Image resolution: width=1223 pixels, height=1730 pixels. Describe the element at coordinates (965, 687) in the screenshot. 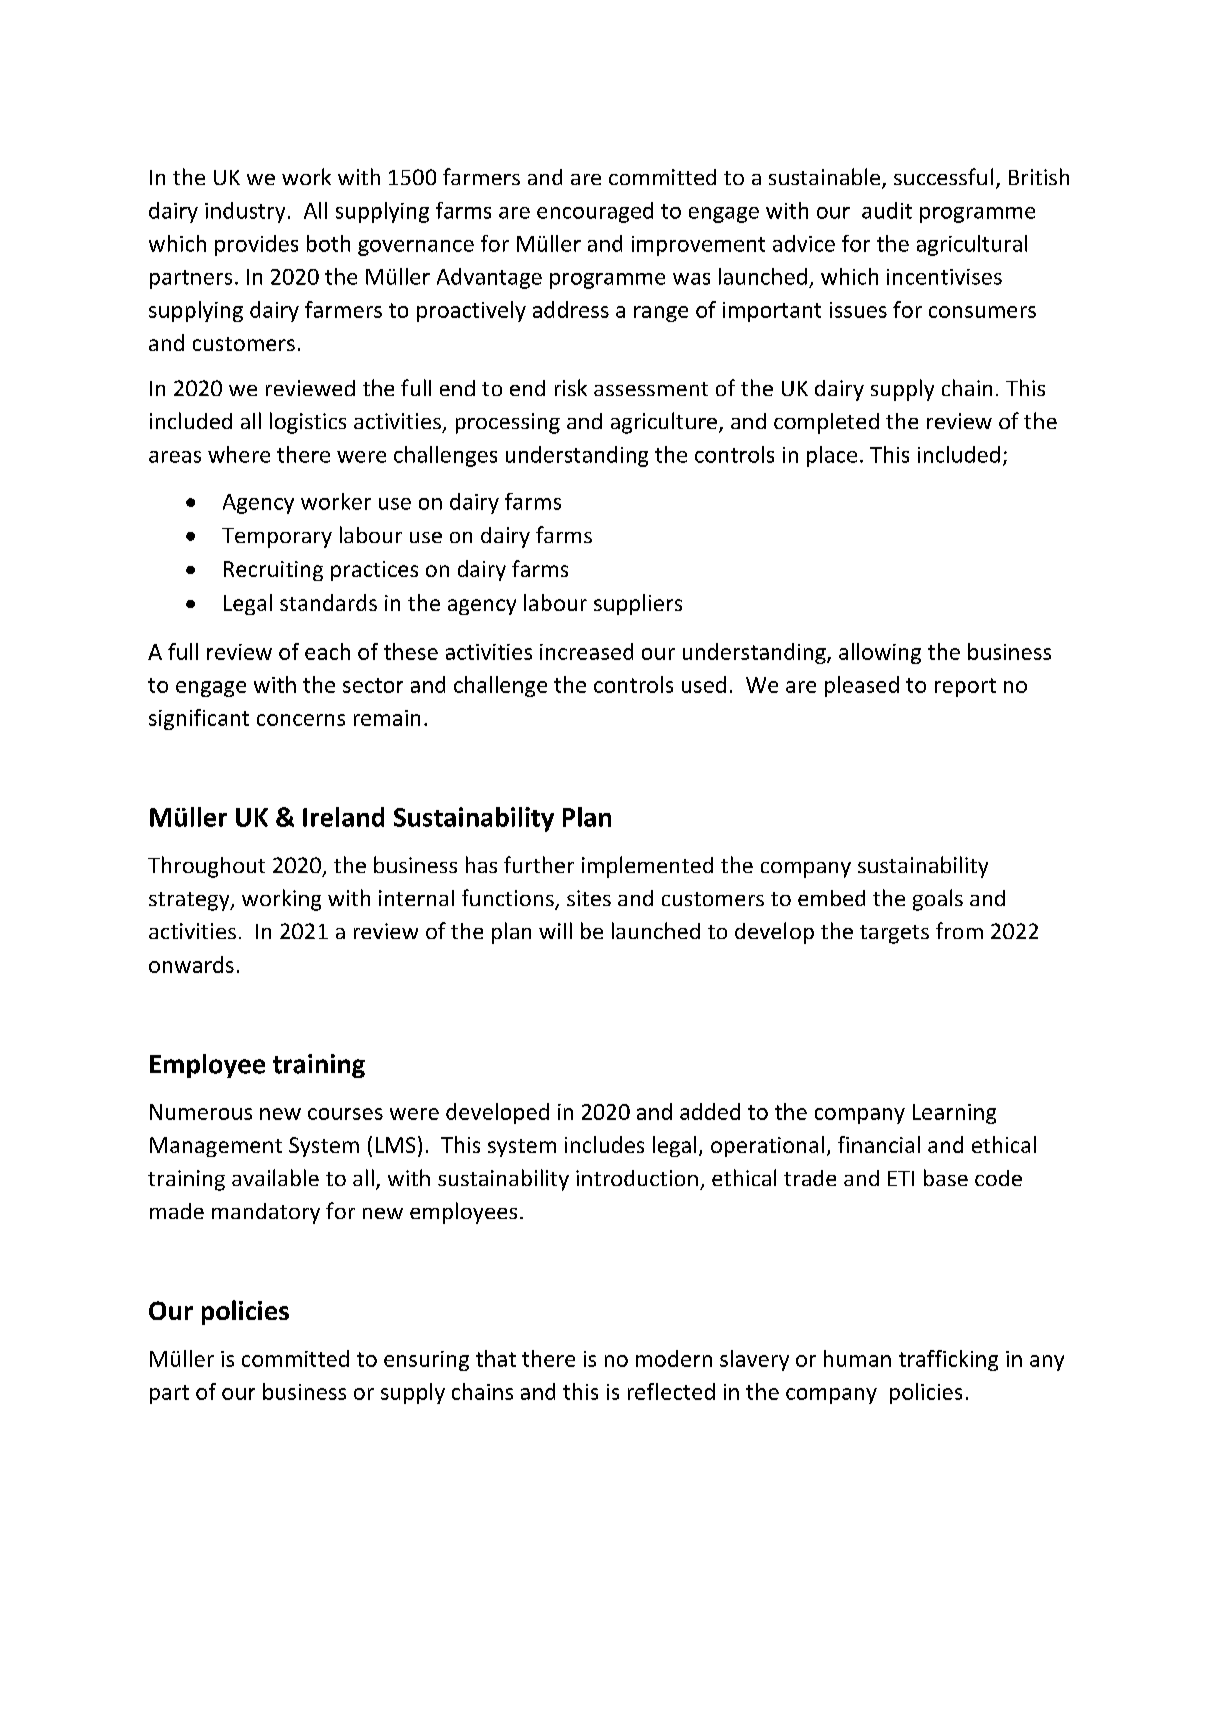

I see `report` at that location.
